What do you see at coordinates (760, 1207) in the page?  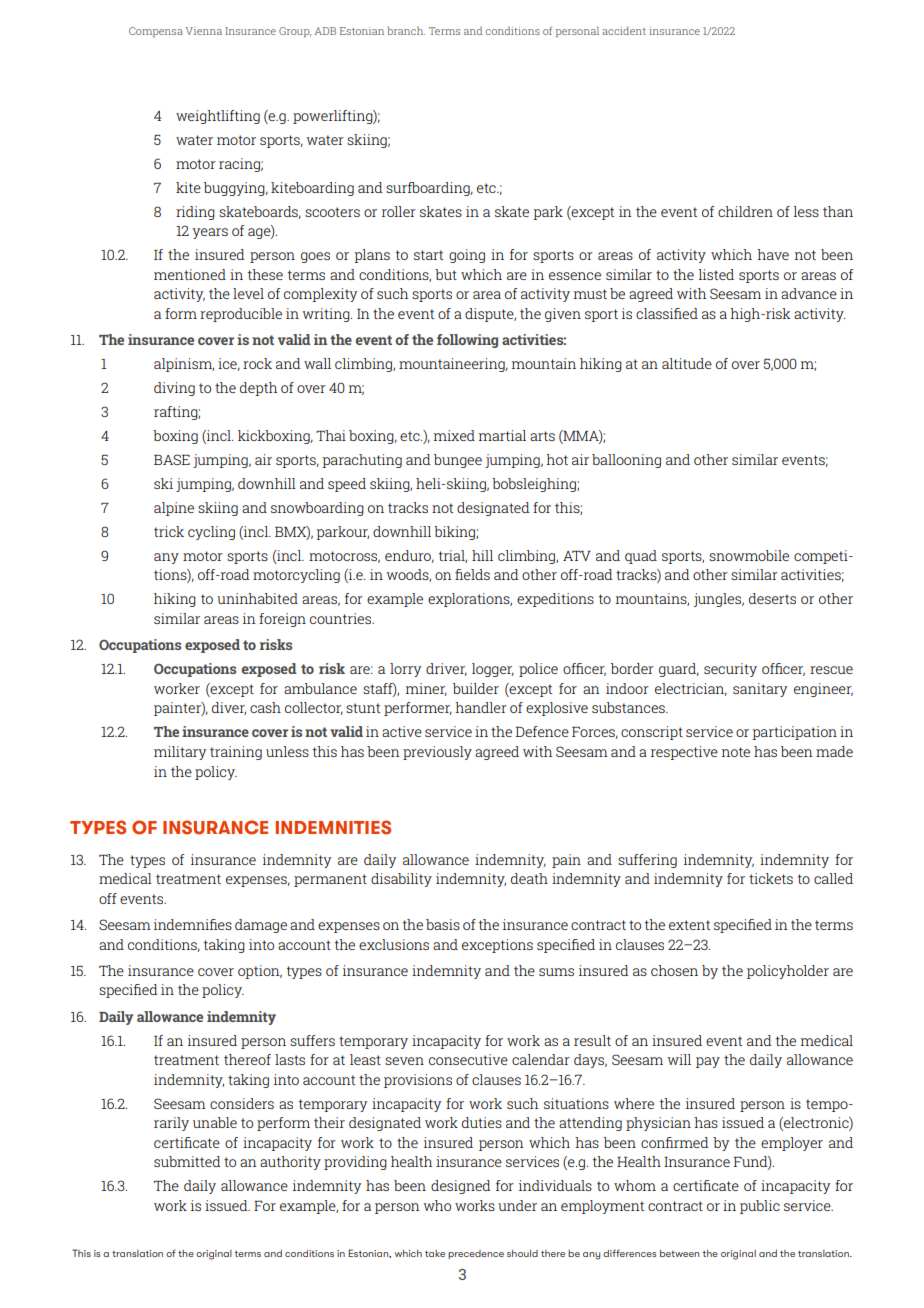 I see `public` at bounding box center [760, 1207].
